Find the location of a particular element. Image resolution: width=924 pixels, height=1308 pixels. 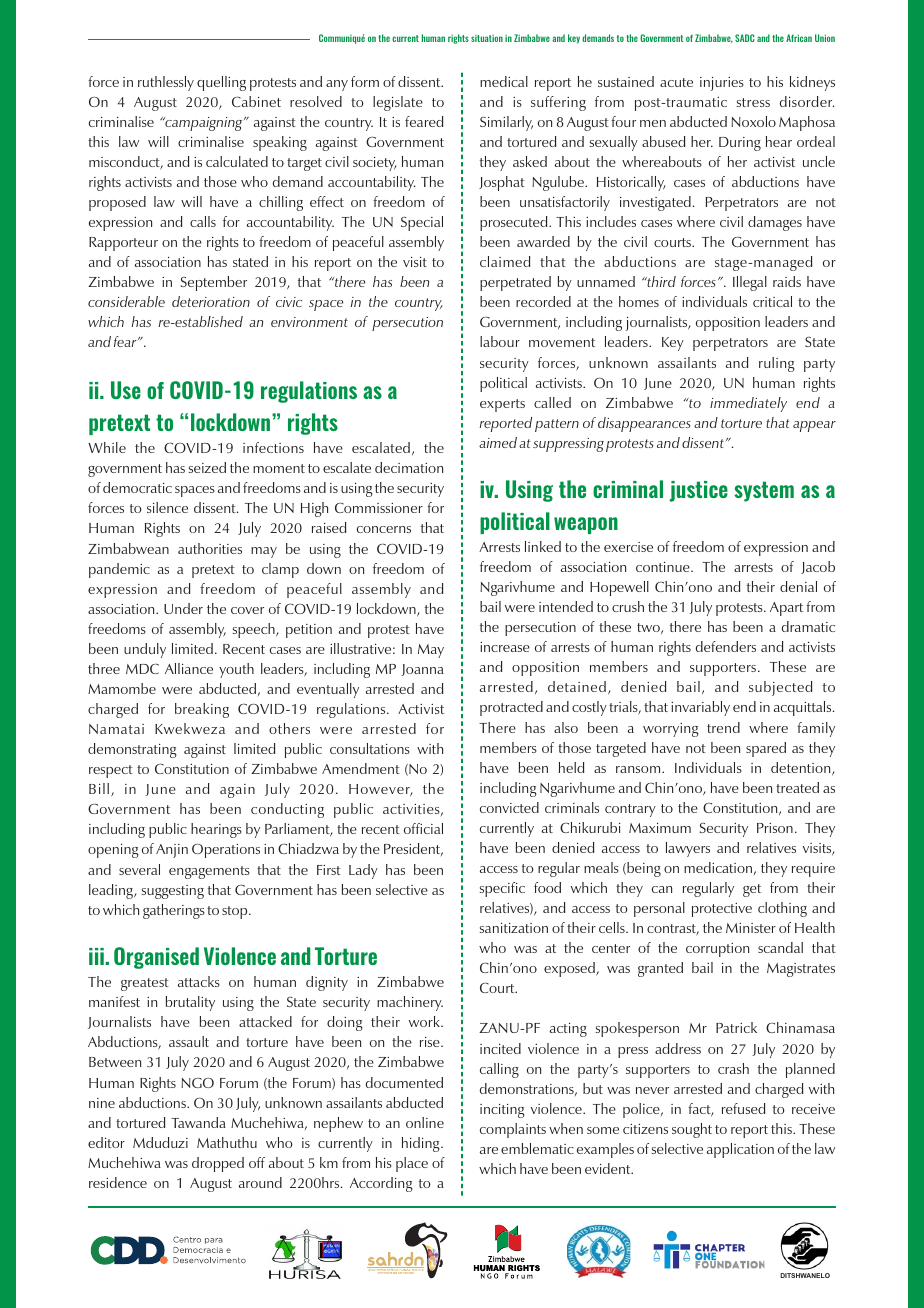

hiding is located at coordinates (422, 1144).
